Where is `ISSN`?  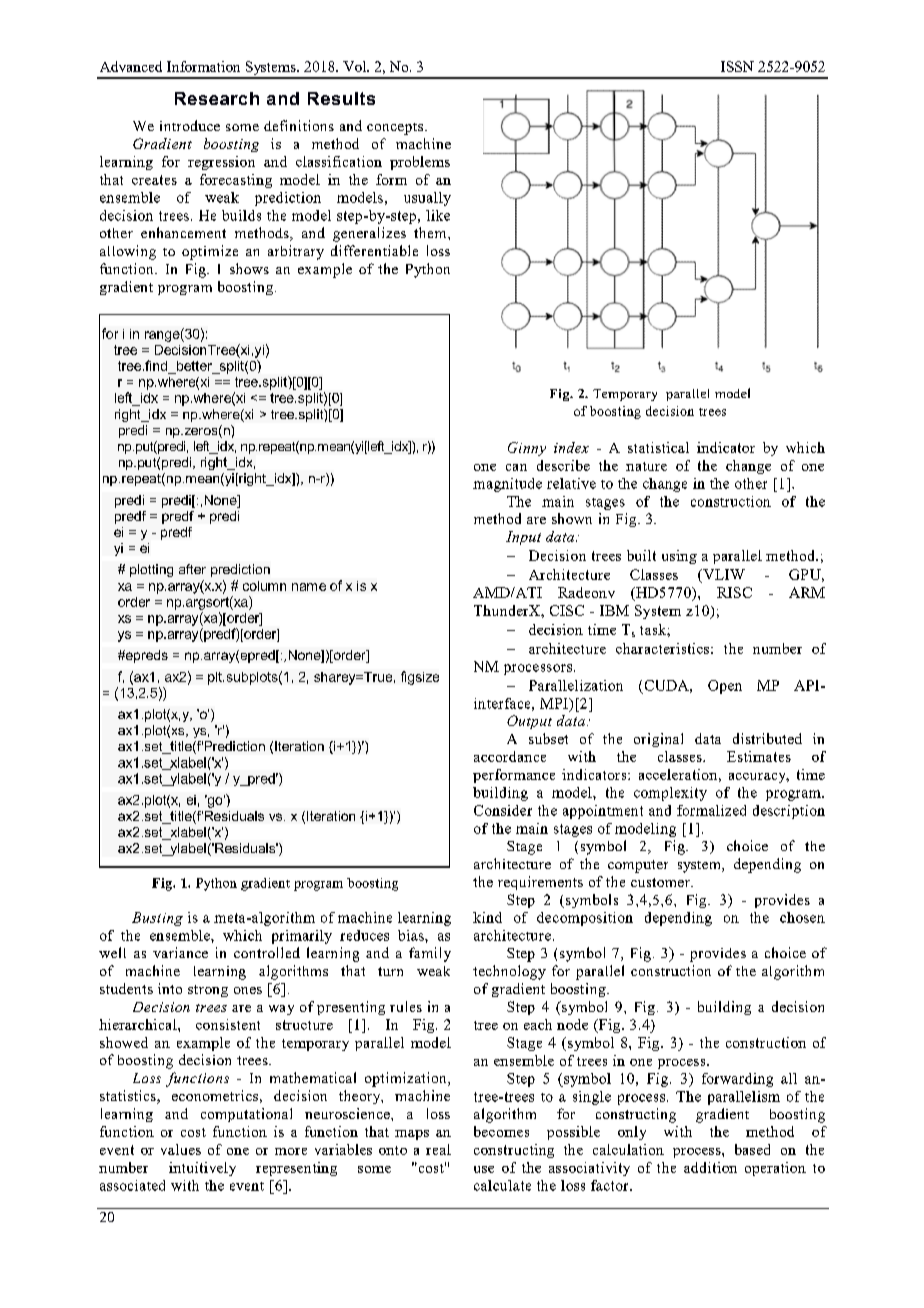 ISSN is located at coordinates (737, 66).
